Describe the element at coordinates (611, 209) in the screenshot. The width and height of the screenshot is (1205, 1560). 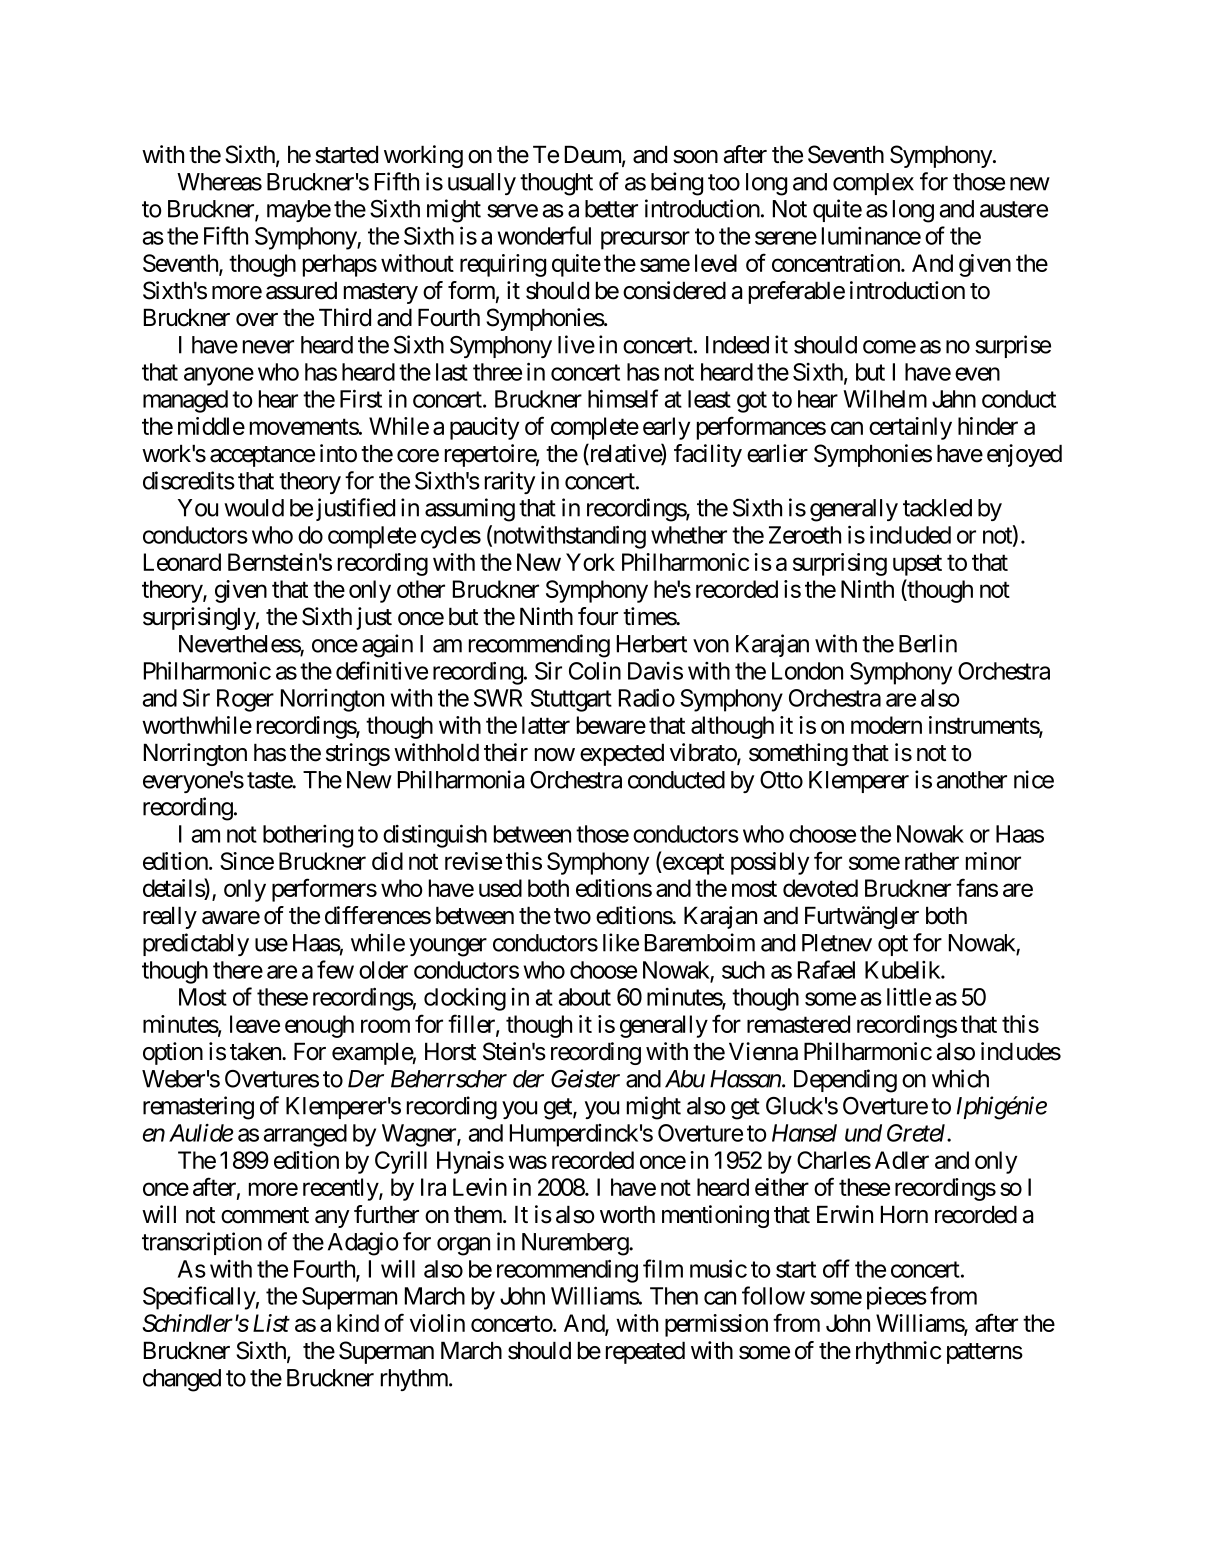
I see `better` at that location.
